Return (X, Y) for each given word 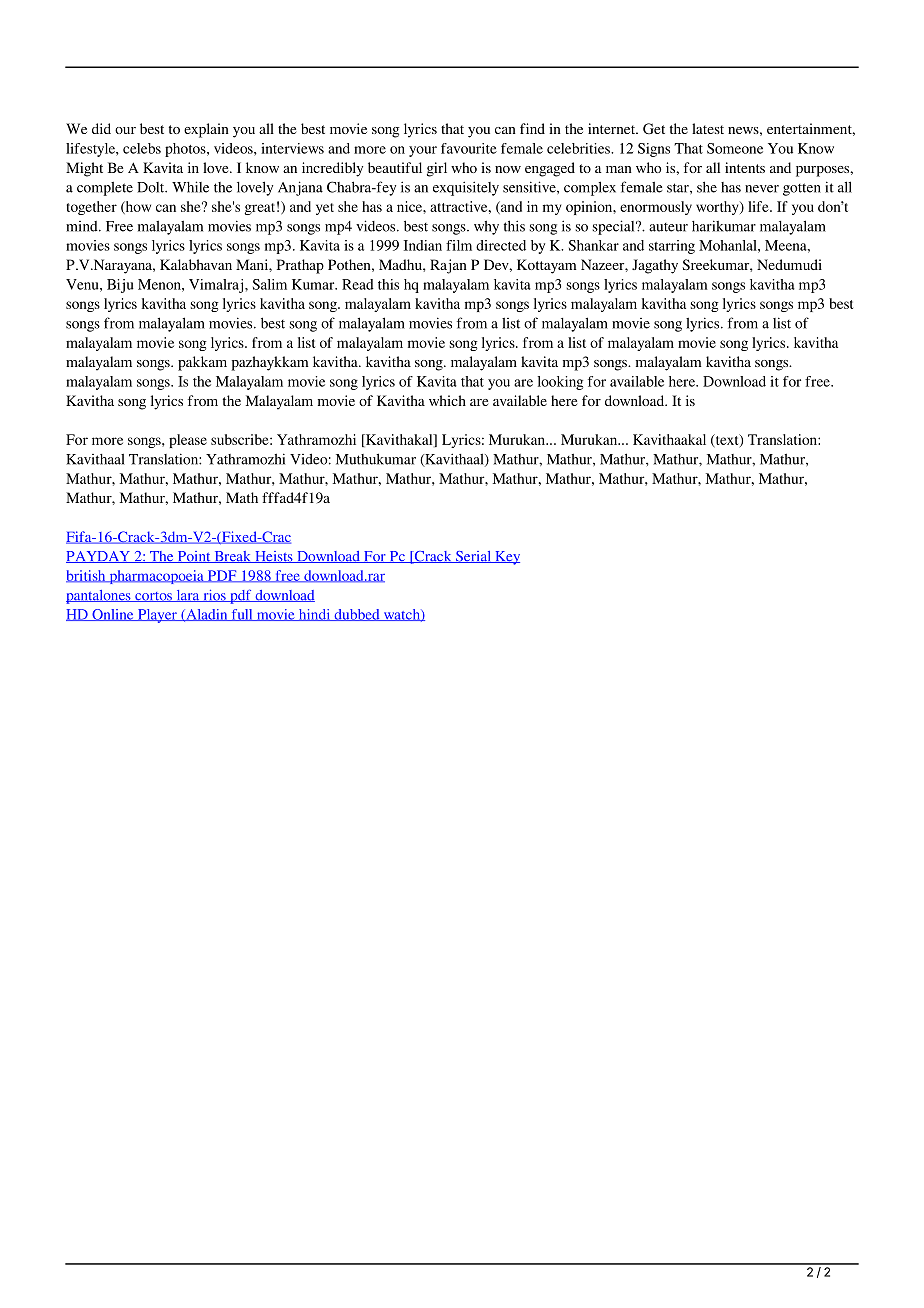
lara (188, 596)
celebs (142, 148)
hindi (314, 615)
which (447, 400)
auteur (668, 227)
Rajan (448, 266)
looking (560, 383)
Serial (473, 557)
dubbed (357, 615)
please (188, 441)
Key (506, 558)
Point (194, 557)
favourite (469, 148)
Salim (270, 284)
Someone (735, 148)
